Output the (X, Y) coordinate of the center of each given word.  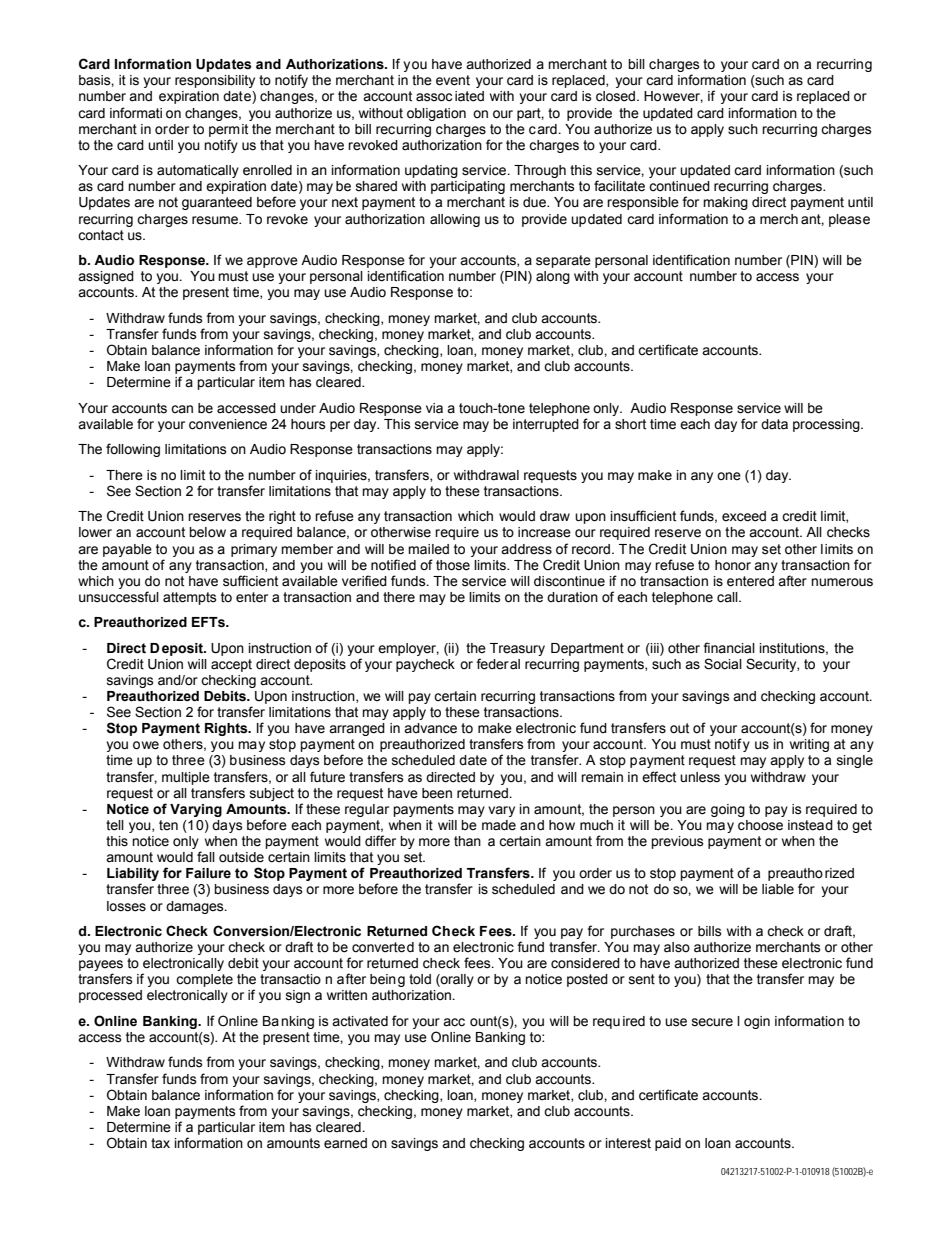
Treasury (517, 649)
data (774, 424)
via (434, 408)
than (467, 841)
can (182, 409)
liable (778, 889)
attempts (190, 598)
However (673, 97)
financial (729, 648)
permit (228, 130)
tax (160, 1143)
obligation (436, 114)
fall (206, 856)
